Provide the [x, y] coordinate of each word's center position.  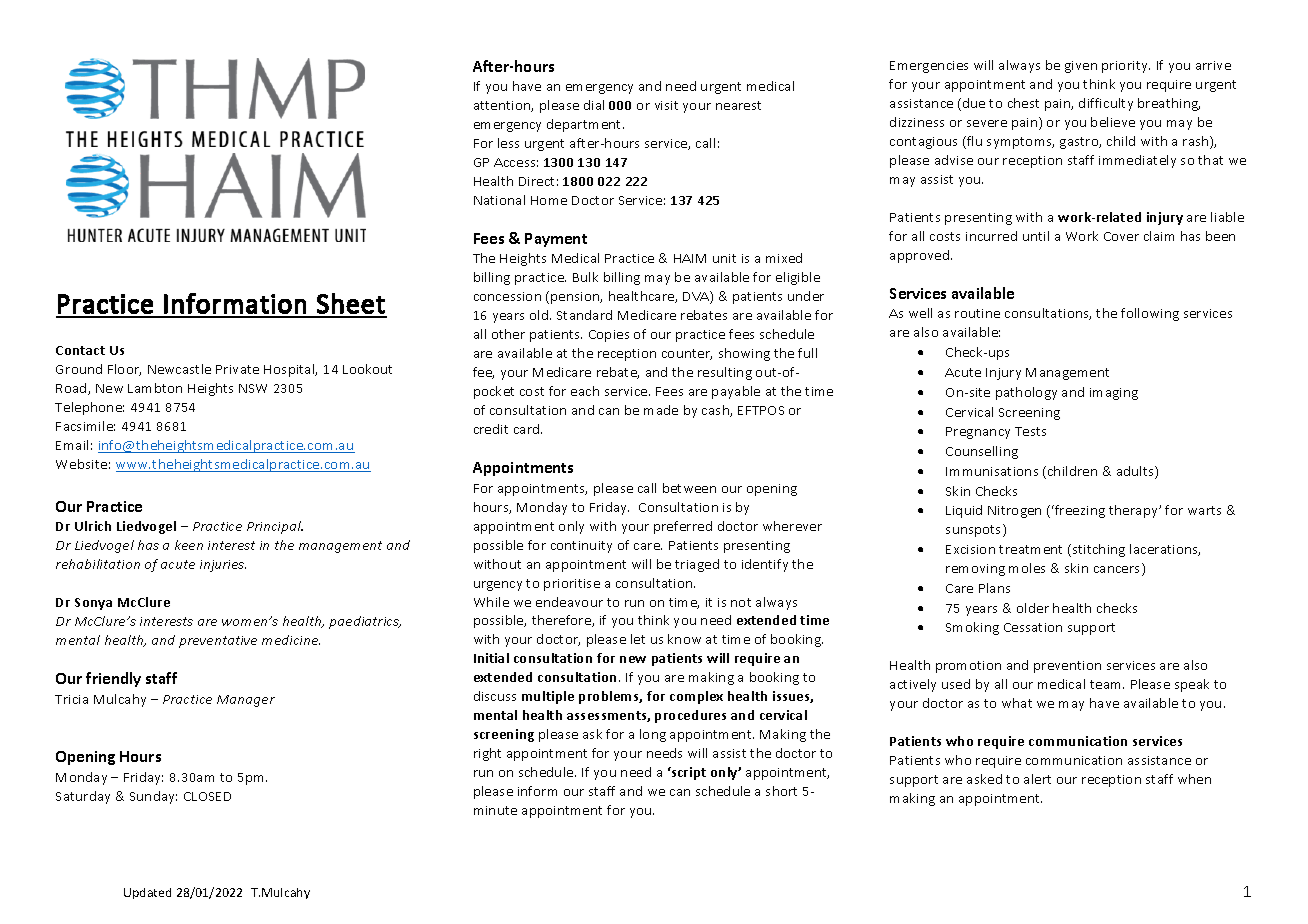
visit [666, 105]
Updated [147, 893]
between [689, 488]
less [508, 143]
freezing [1079, 511]
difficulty [1106, 104]
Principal [275, 527]
